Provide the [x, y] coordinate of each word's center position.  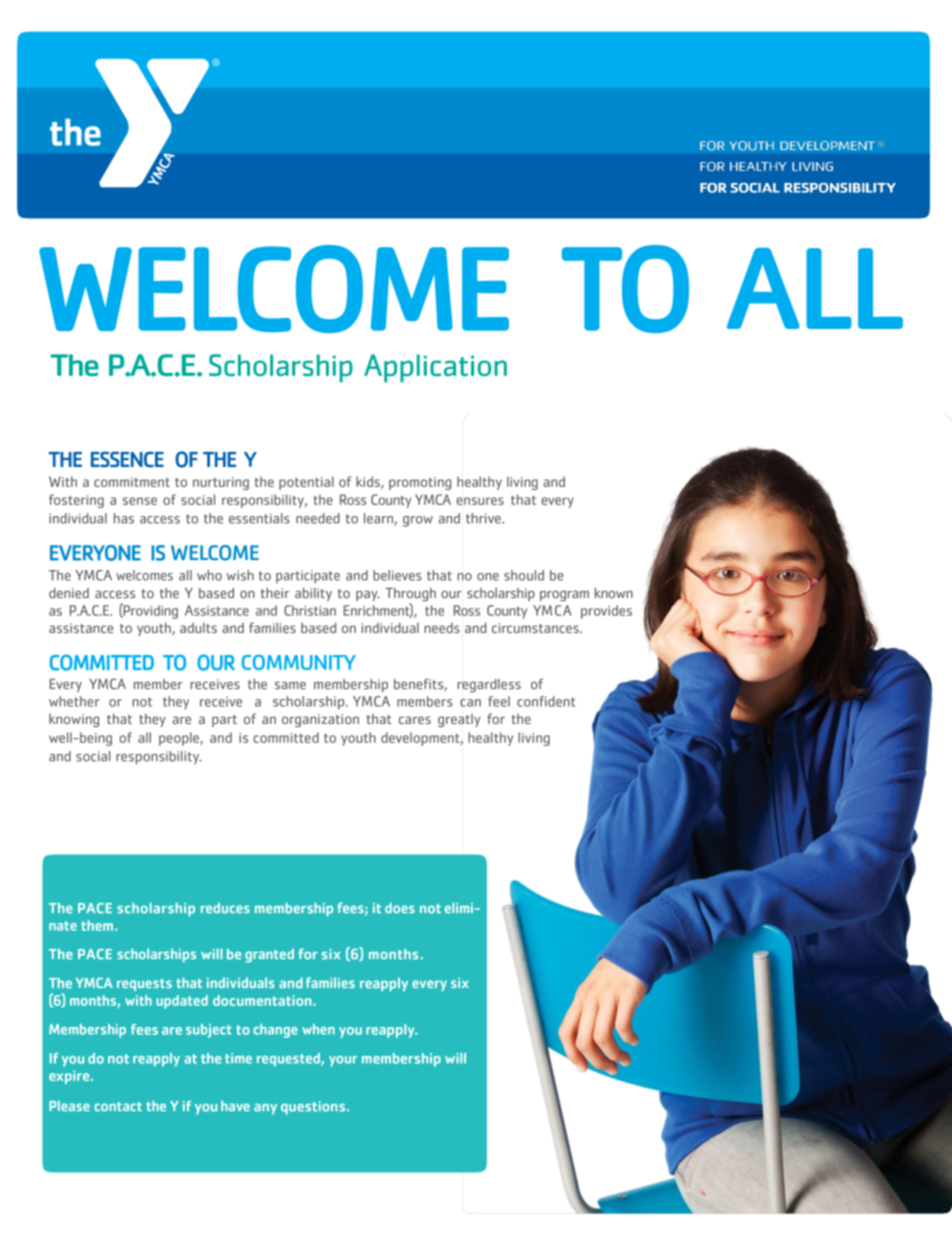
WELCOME [274, 289]
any [265, 1109]
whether [74, 701]
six [331, 954]
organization [320, 720]
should [524, 575]
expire [70, 1077]
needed [318, 518]
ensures [480, 501]
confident [546, 701]
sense [140, 501]
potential [306, 483]
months [395, 954]
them [97, 925]
